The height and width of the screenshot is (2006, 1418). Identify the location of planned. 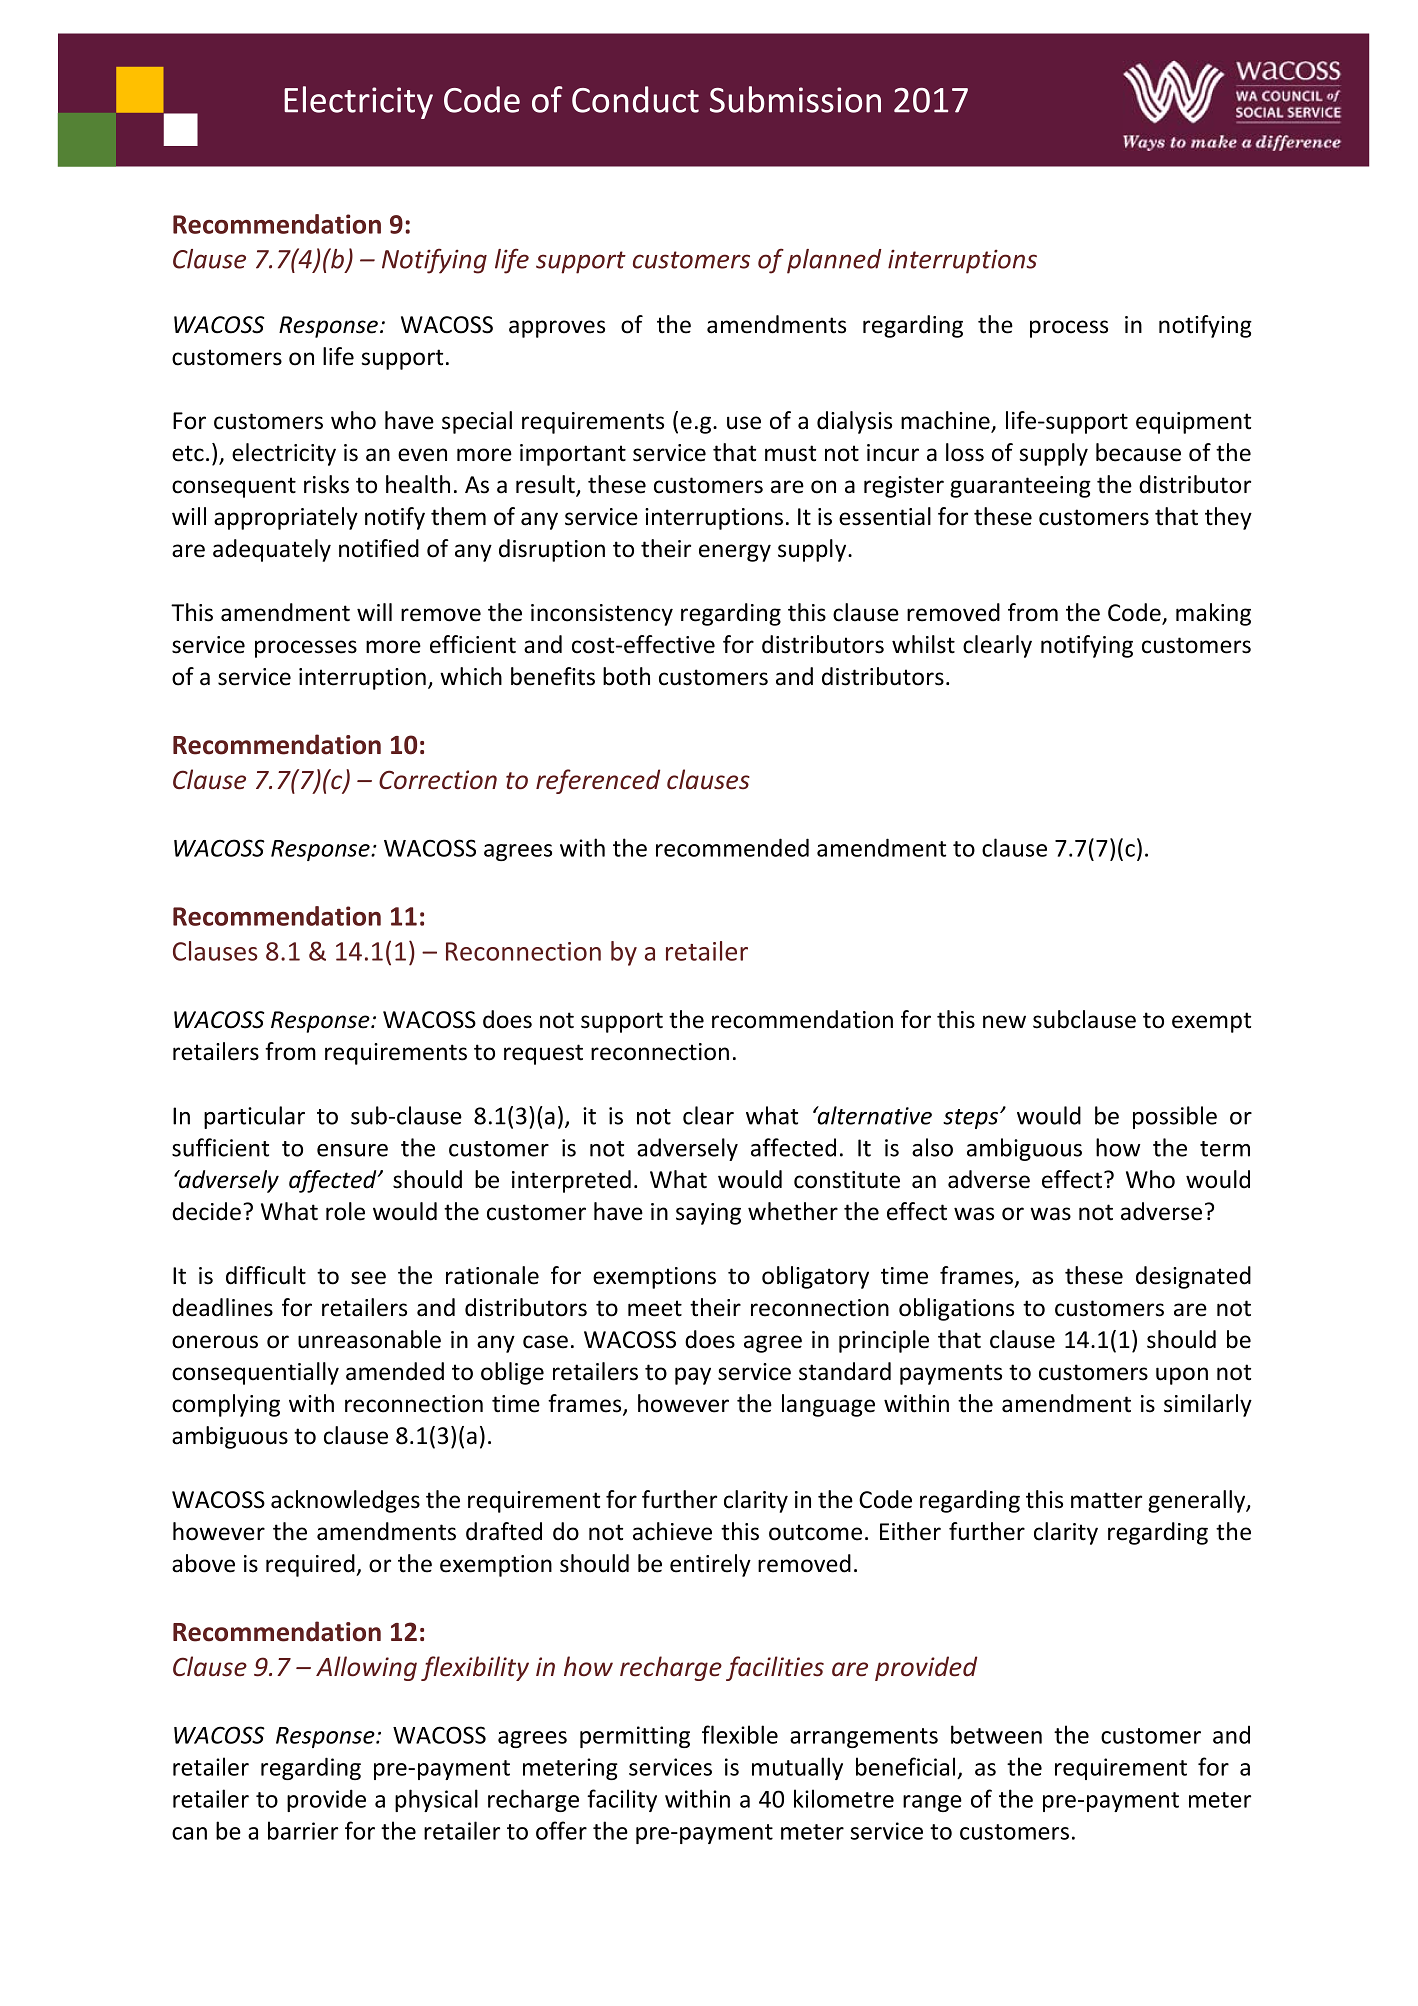
(834, 261).
